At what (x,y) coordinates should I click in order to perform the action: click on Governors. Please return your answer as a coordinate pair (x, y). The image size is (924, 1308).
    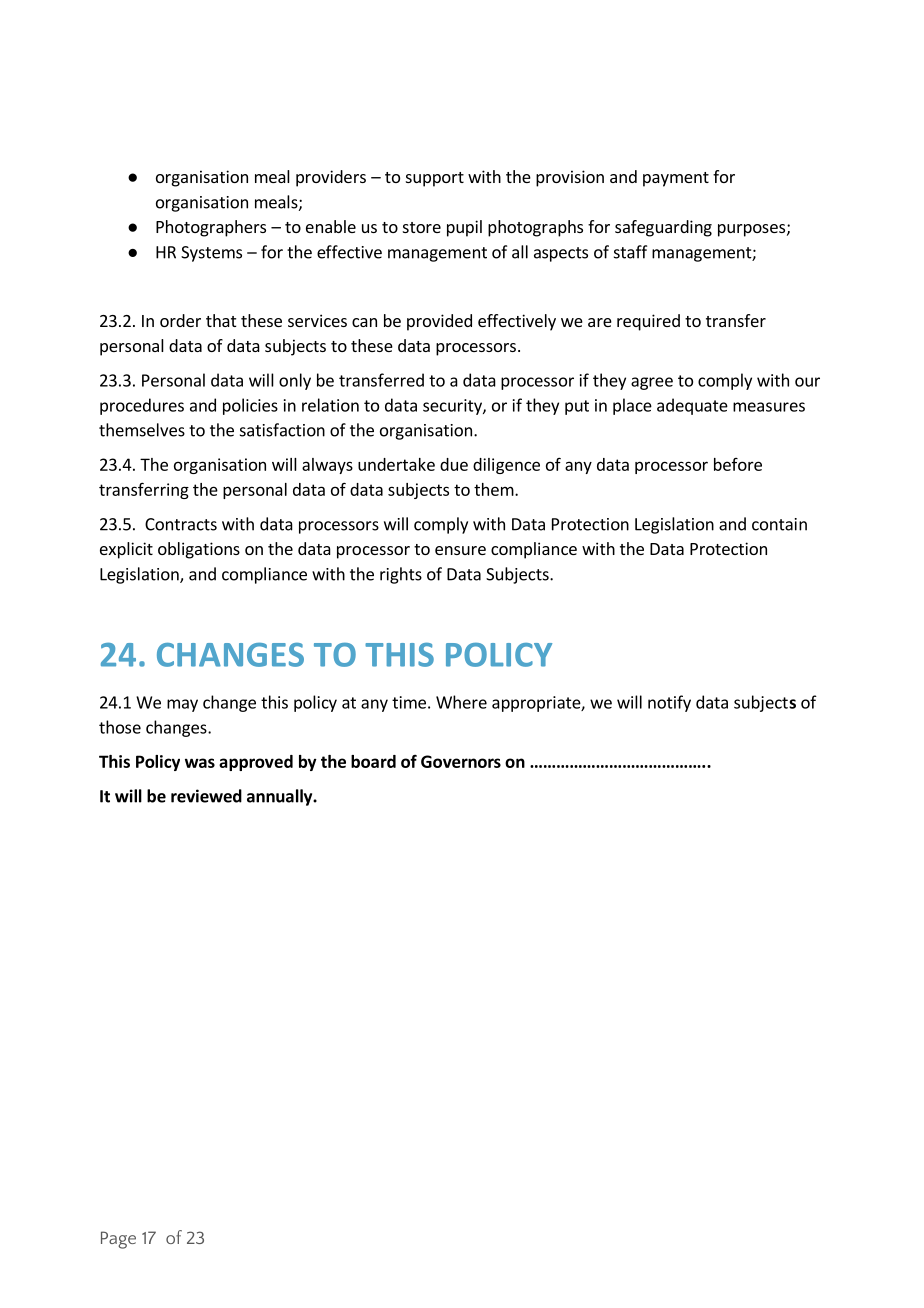
    Looking at the image, I should click on (461, 761).
